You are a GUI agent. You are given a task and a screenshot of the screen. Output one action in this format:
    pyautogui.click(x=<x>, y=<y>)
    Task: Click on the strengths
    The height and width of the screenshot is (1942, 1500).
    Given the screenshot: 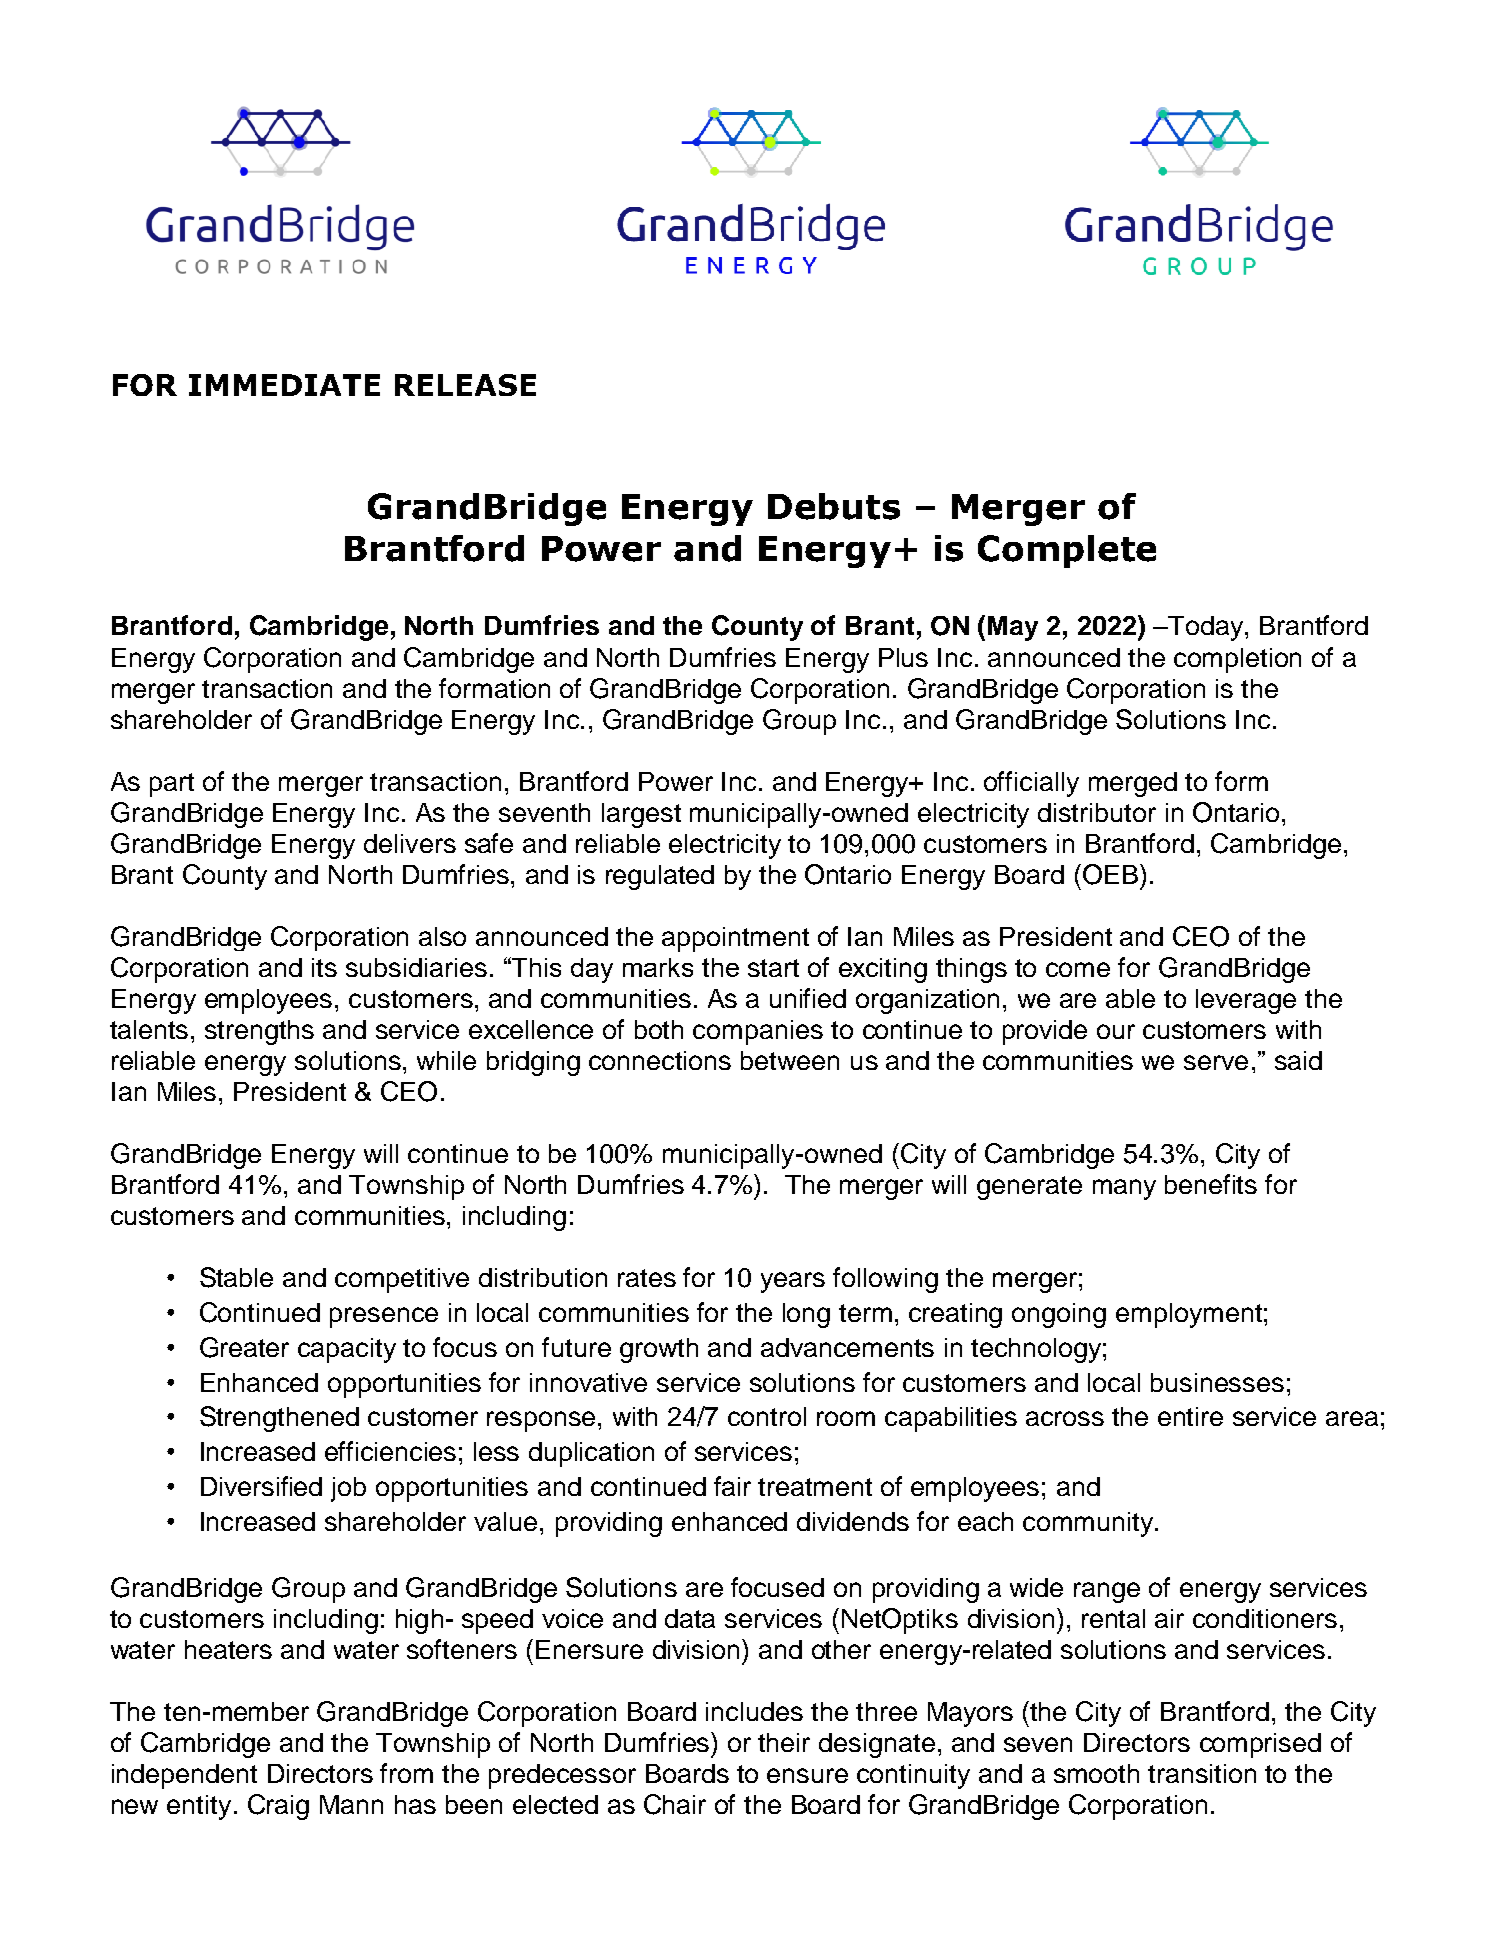 What is the action you would take?
    pyautogui.click(x=259, y=1032)
